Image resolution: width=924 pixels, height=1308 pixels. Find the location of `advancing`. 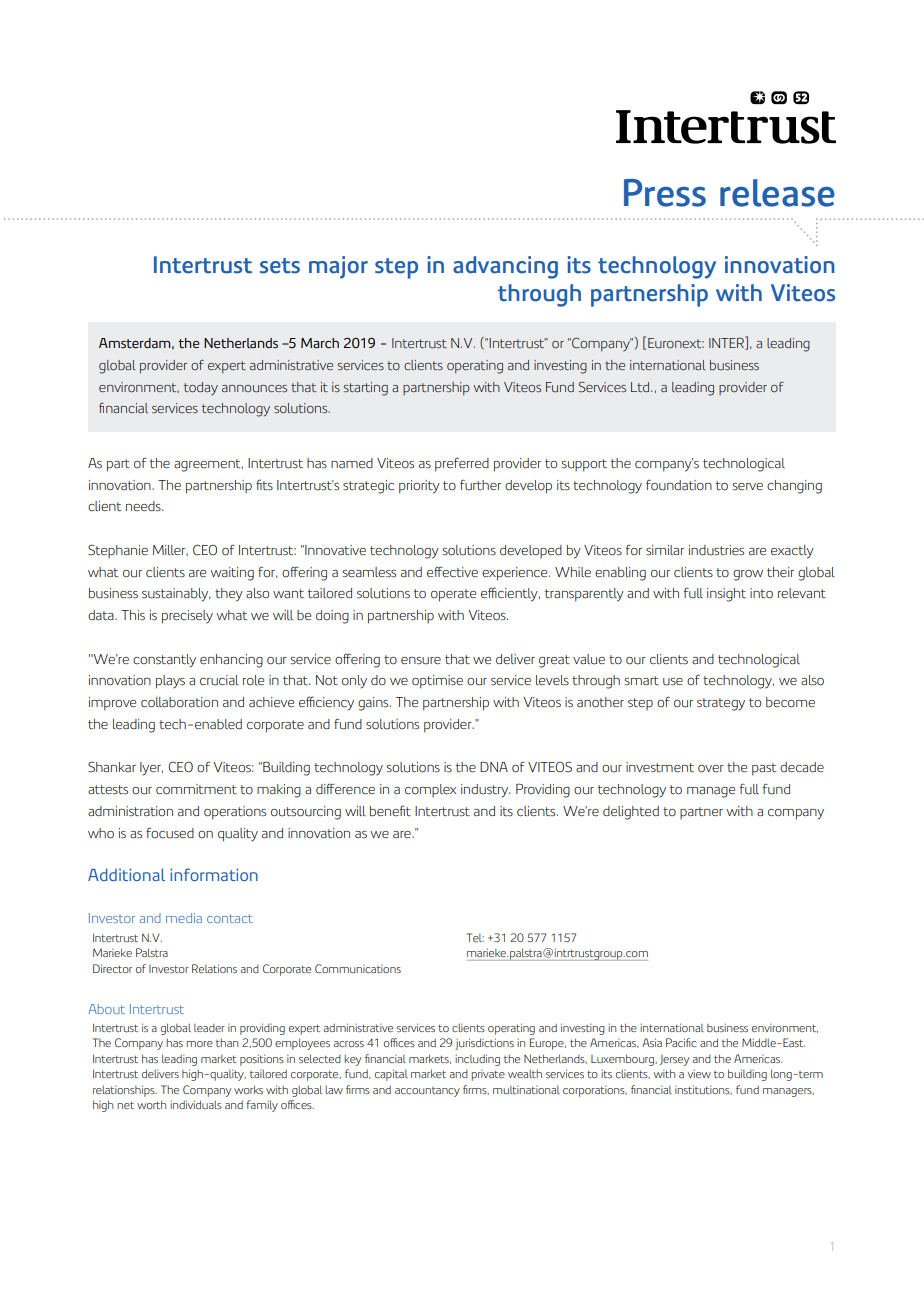

advancing is located at coordinates (505, 267).
